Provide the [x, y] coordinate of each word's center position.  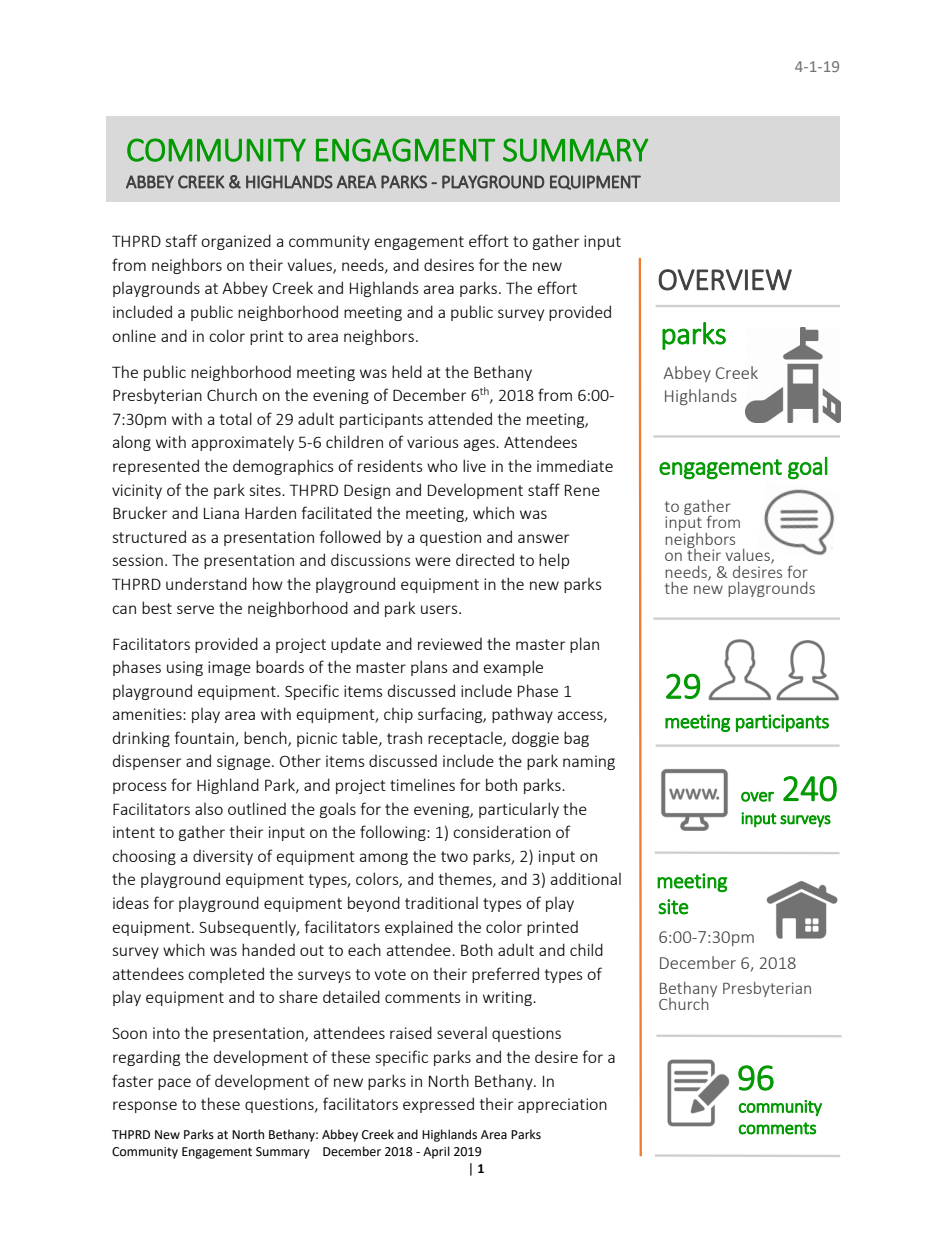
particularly [519, 810]
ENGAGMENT [405, 150]
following [394, 833]
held [407, 371]
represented [156, 467]
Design [367, 491]
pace [174, 1084]
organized [236, 242]
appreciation [562, 1105]
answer [543, 538]
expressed [438, 1105]
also [209, 809]
